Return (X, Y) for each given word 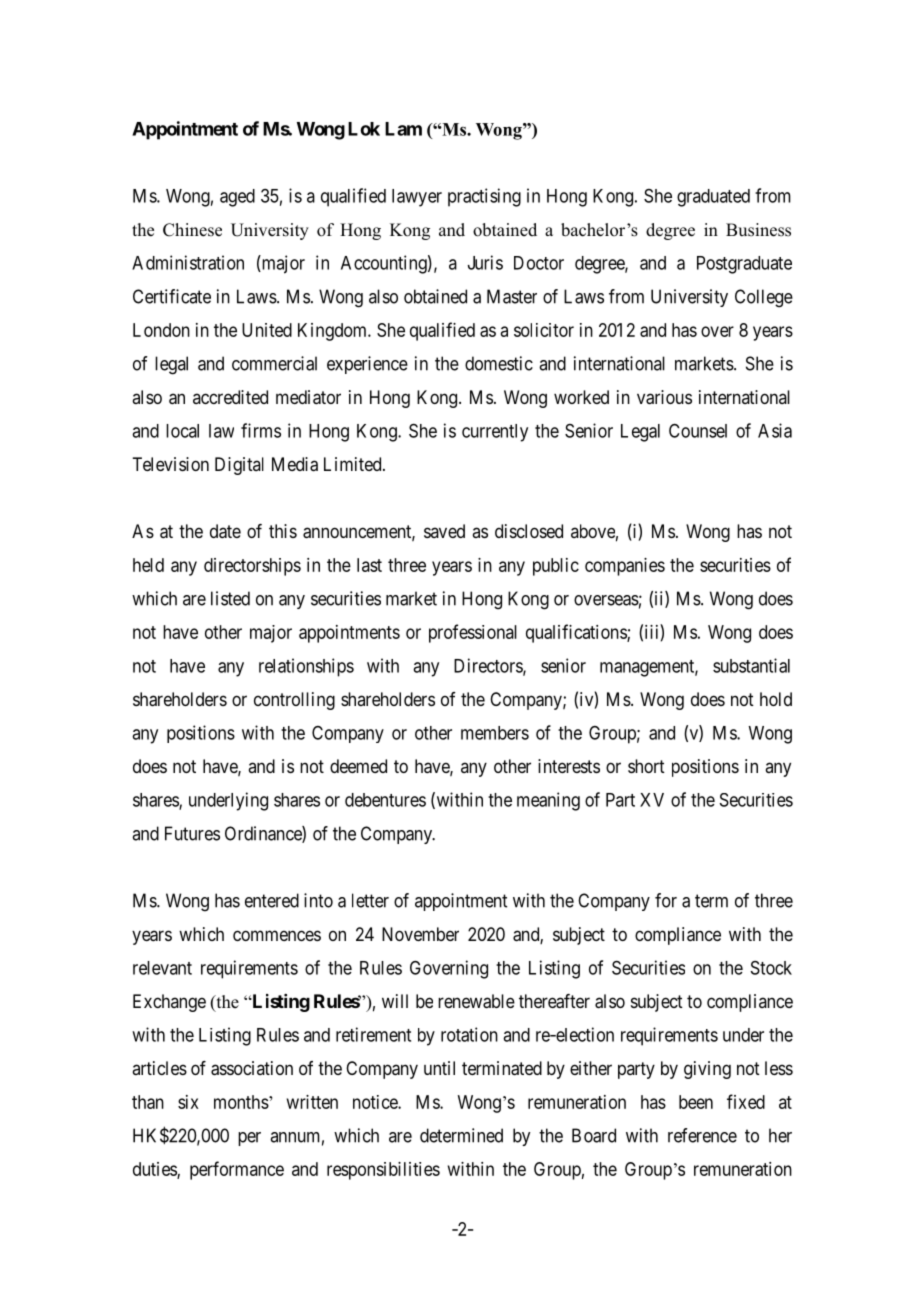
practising (484, 197)
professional (473, 633)
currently (495, 433)
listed (230, 598)
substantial (751, 665)
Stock (771, 968)
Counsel (698, 430)
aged (237, 198)
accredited (230, 397)
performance (237, 1170)
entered (272, 900)
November (420, 934)
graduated (713, 198)
